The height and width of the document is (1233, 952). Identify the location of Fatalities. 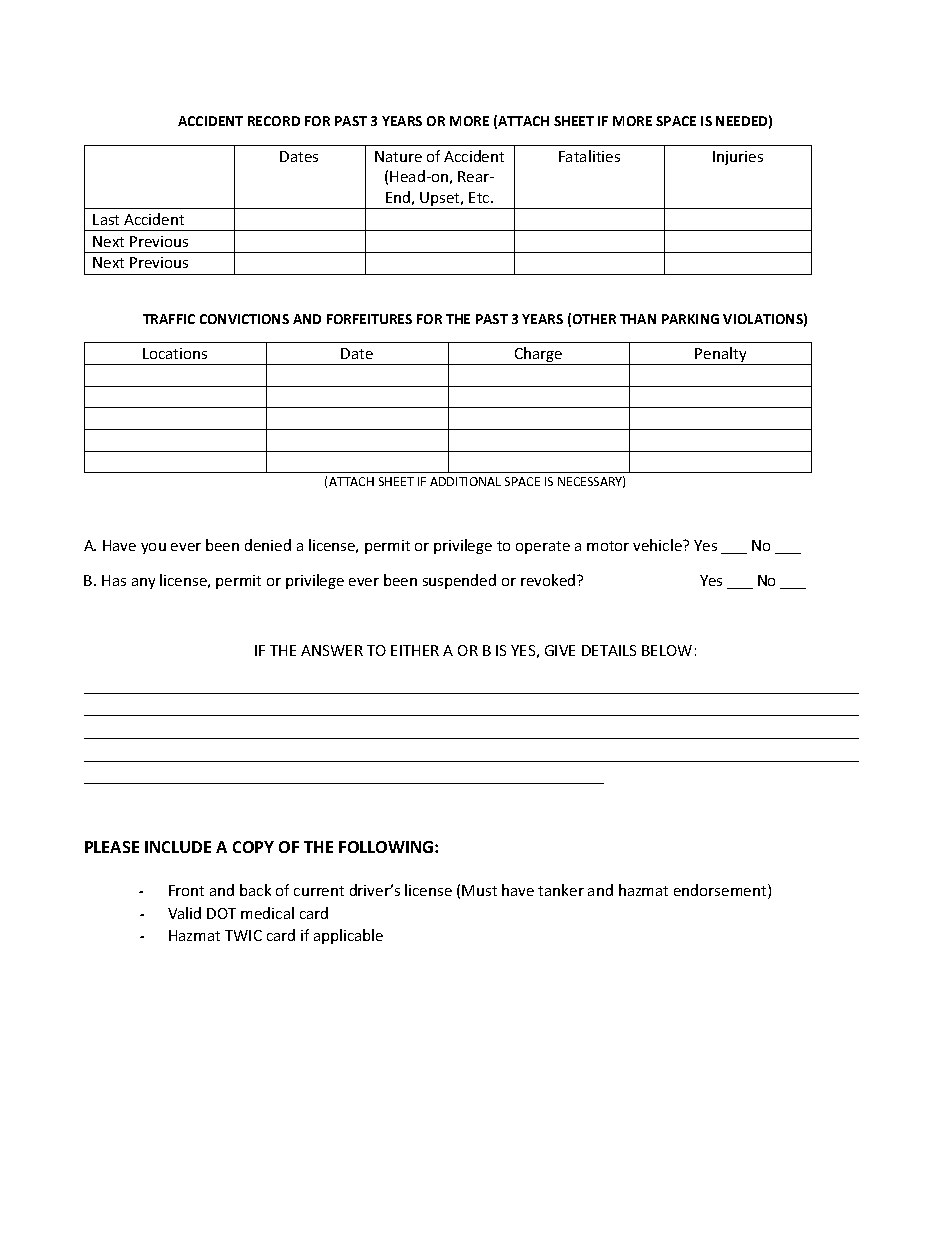
(589, 156).
